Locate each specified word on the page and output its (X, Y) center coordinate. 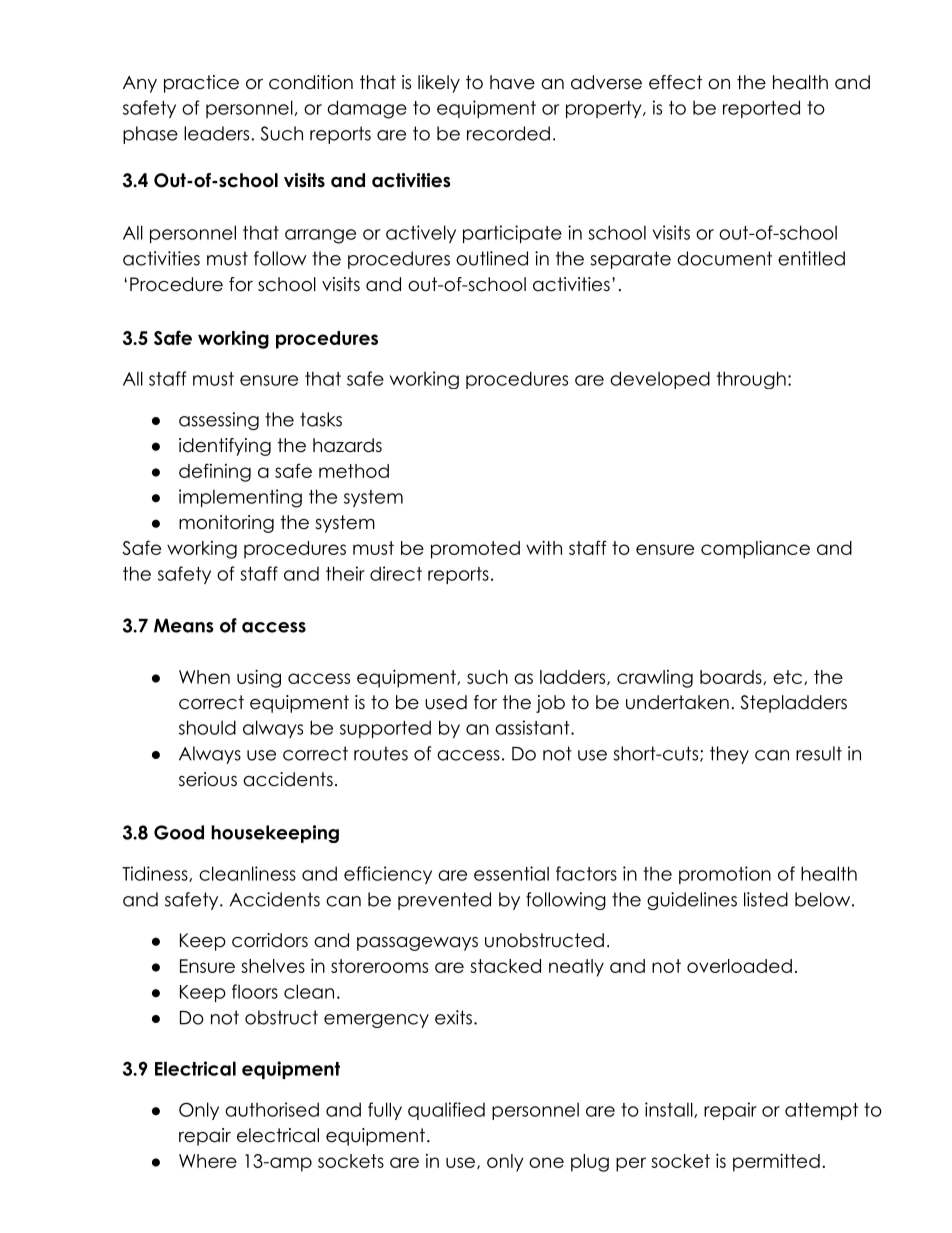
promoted (475, 550)
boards (731, 677)
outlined (492, 258)
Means (184, 626)
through (751, 380)
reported (761, 109)
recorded (508, 133)
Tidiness (156, 874)
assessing (219, 421)
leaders (216, 133)
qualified (446, 1111)
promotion (725, 875)
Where (208, 1161)
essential (511, 873)
